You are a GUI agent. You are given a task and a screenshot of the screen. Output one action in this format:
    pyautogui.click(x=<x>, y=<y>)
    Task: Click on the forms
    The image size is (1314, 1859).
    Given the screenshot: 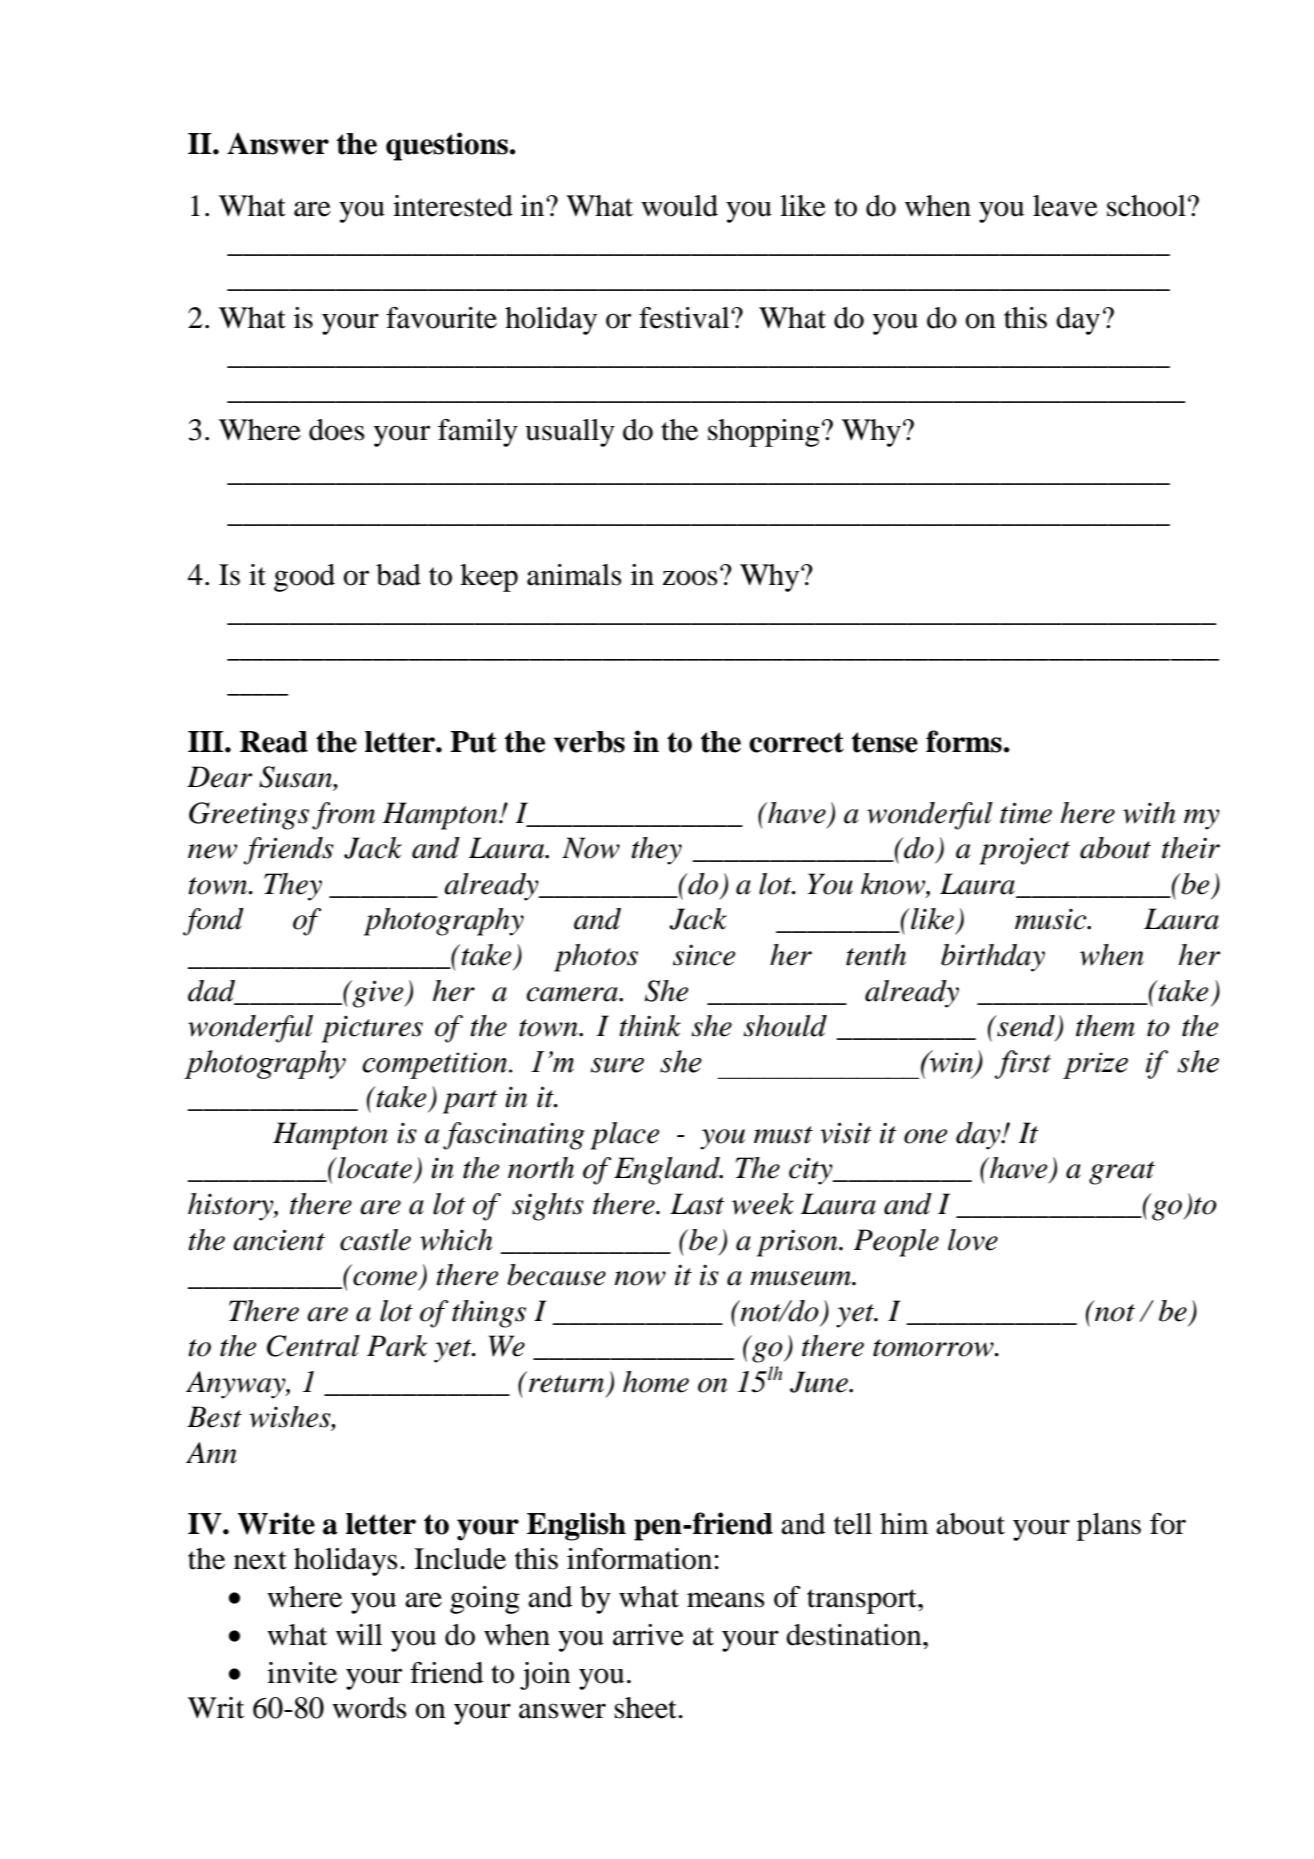 What is the action you would take?
    pyautogui.click(x=964, y=741)
